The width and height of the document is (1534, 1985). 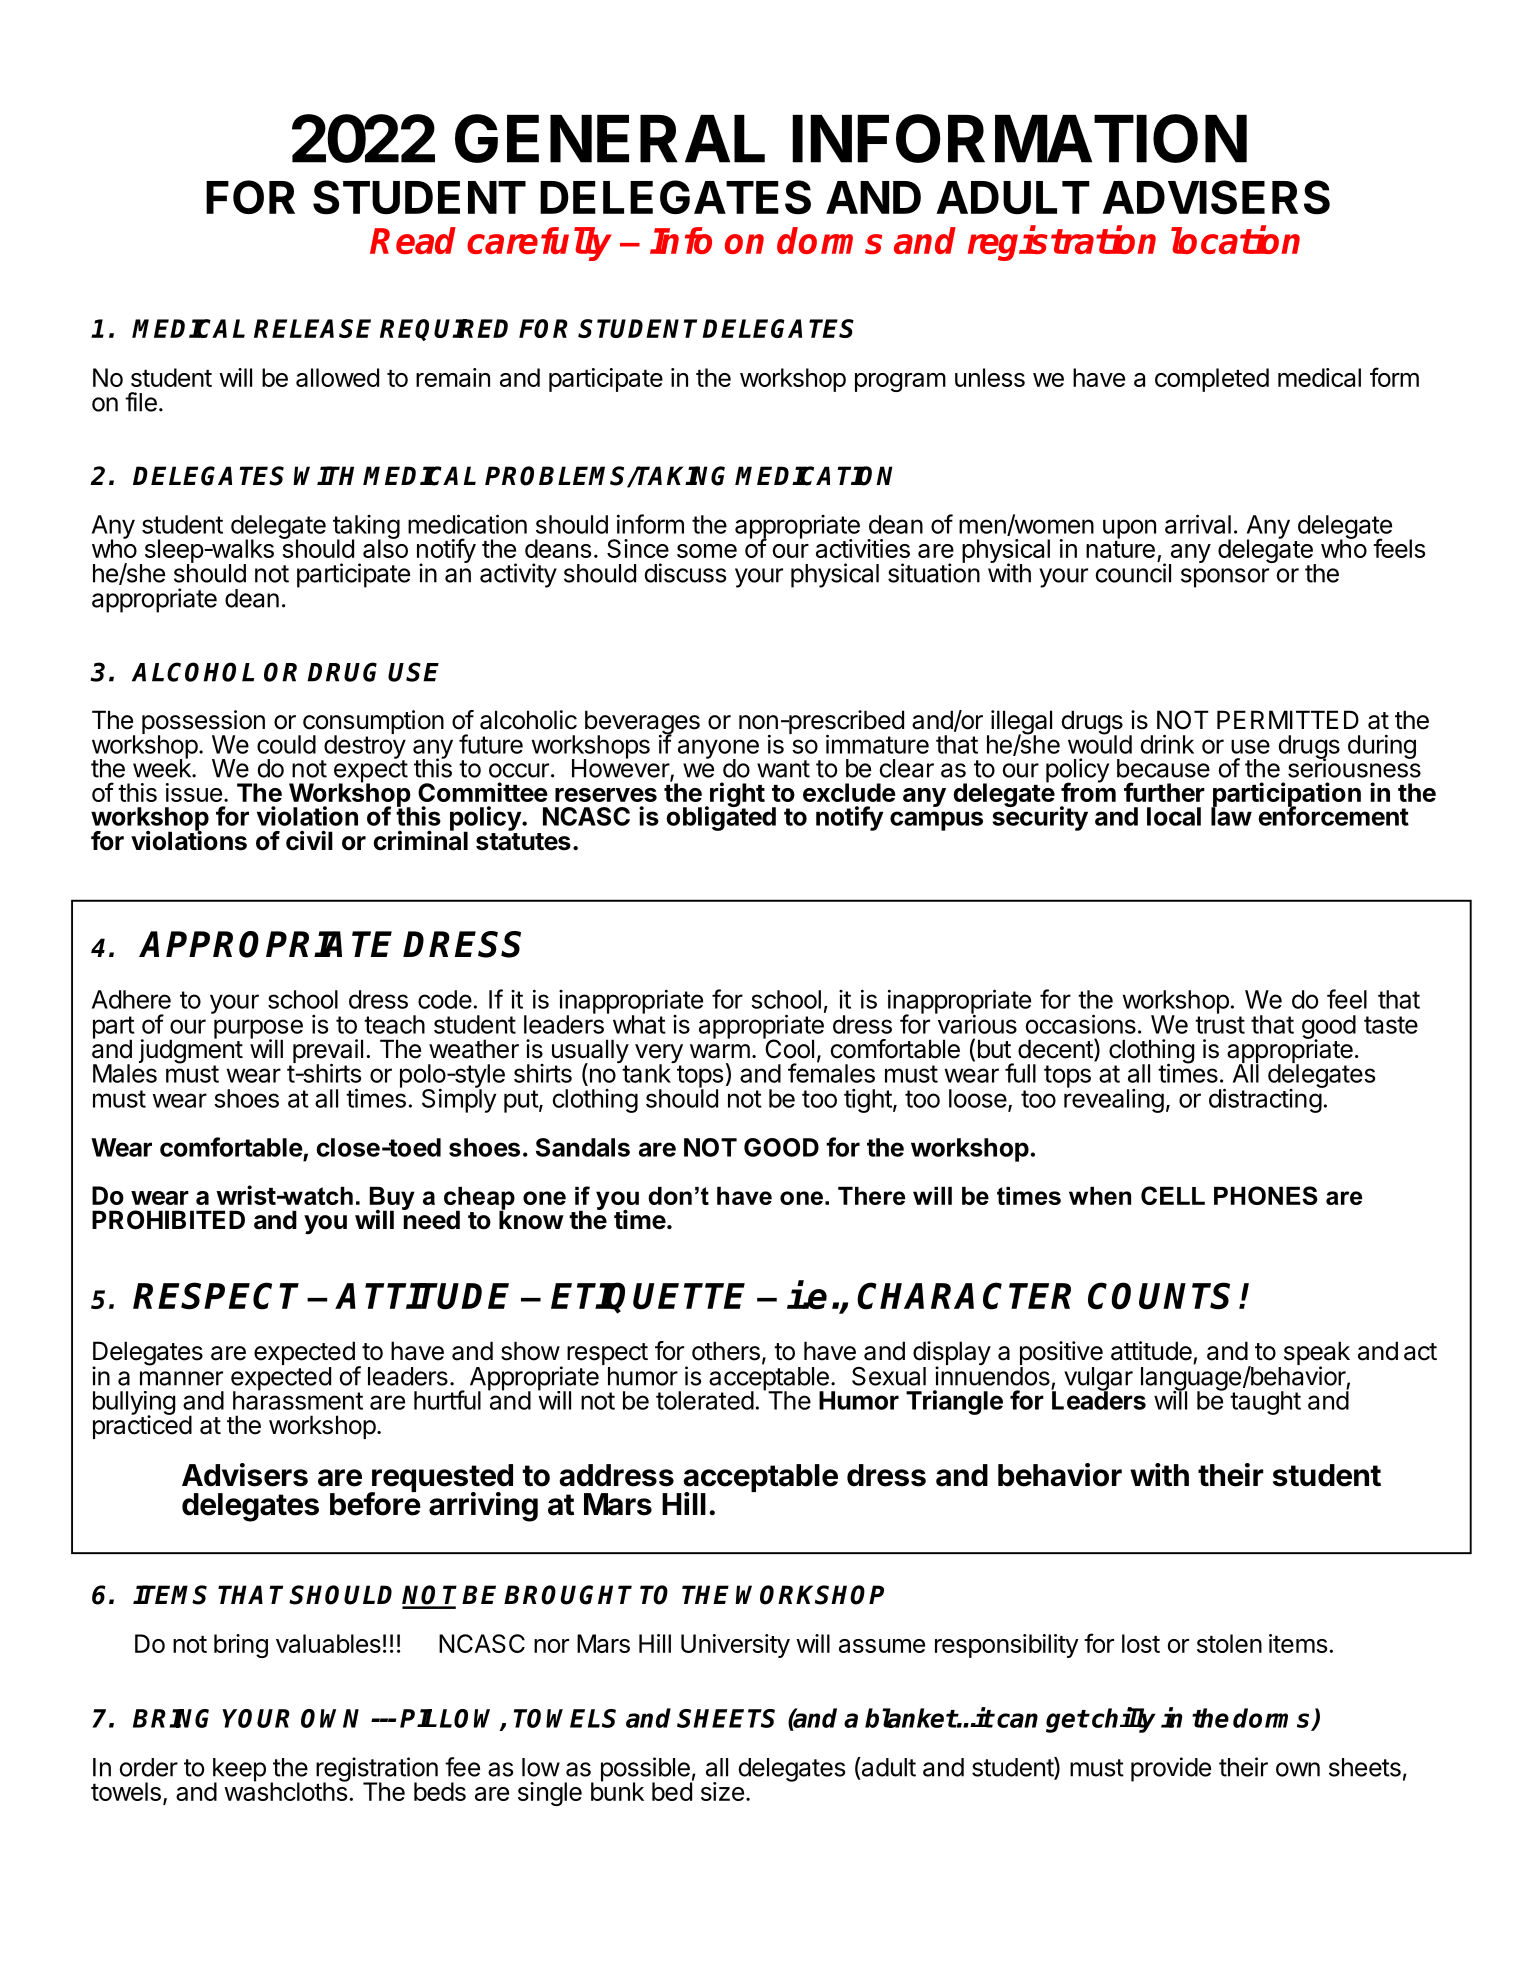 I want to click on PROHIBITED, so click(x=168, y=1220).
